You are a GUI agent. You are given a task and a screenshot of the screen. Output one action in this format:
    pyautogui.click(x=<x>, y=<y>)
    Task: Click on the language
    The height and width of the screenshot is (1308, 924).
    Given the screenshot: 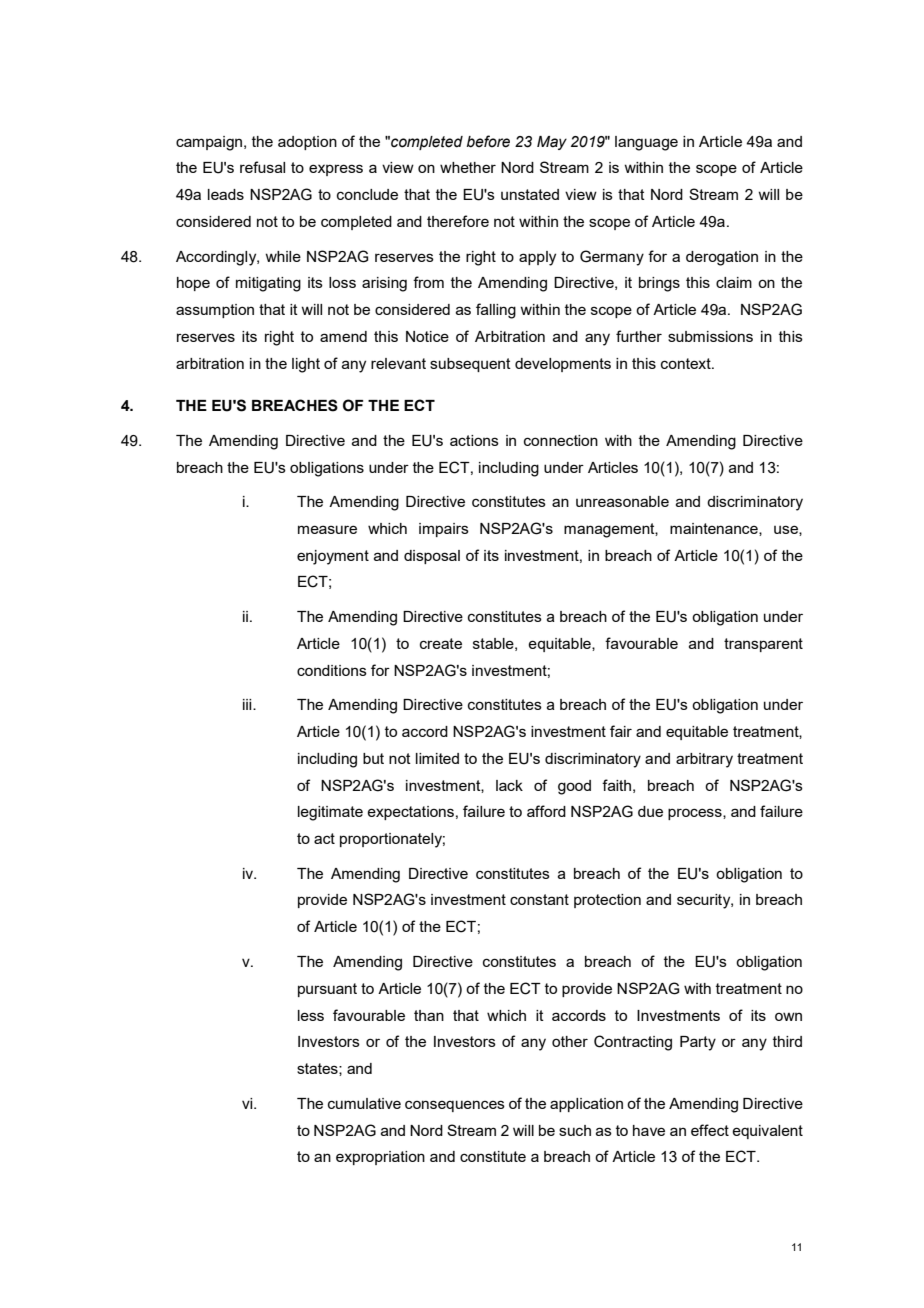 What is the action you would take?
    pyautogui.click(x=646, y=143)
